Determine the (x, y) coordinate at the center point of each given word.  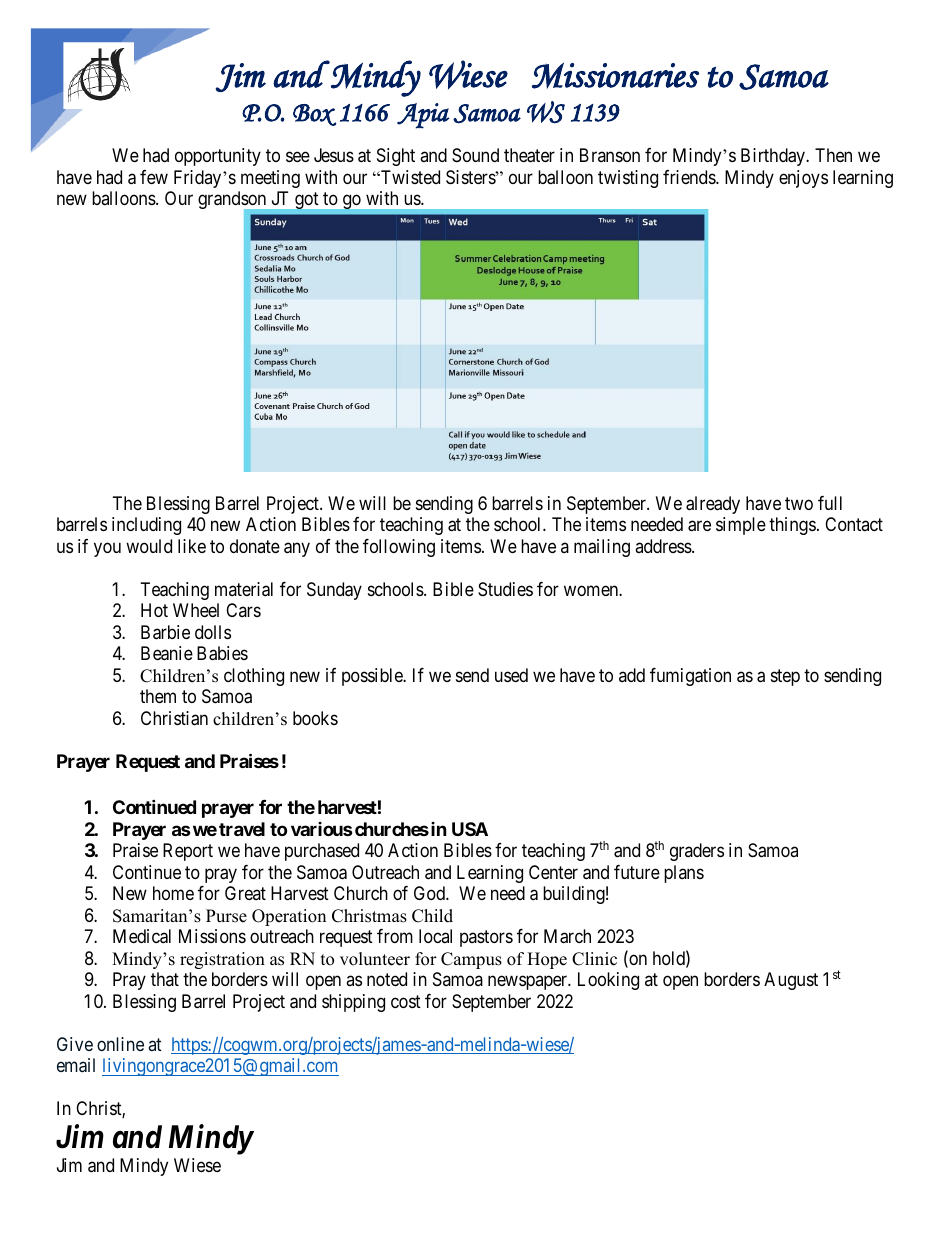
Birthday (774, 157)
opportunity (218, 157)
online (120, 1044)
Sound (475, 155)
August (791, 981)
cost (406, 1001)
